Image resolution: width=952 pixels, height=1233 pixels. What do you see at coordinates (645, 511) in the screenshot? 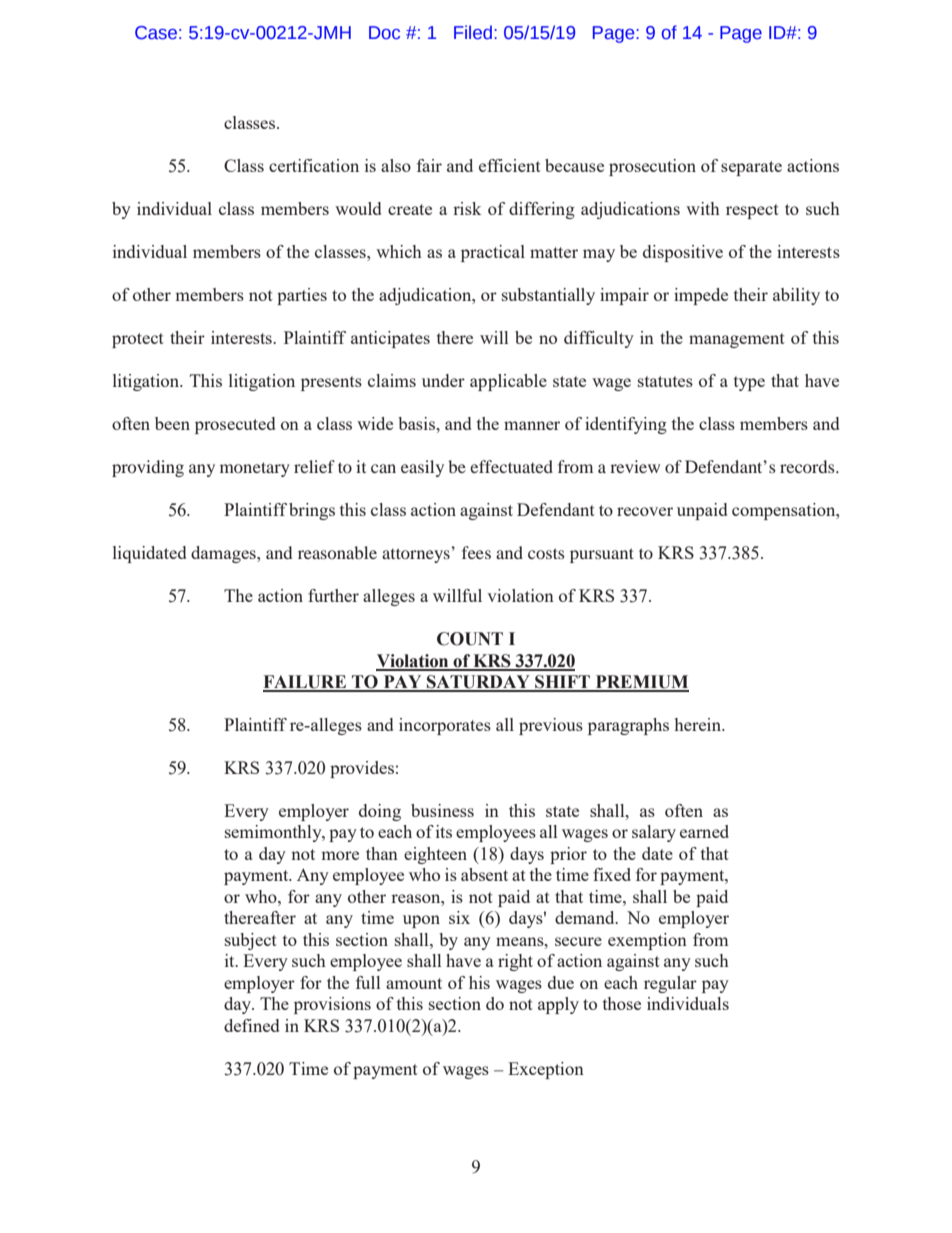
I see `recover` at bounding box center [645, 511].
